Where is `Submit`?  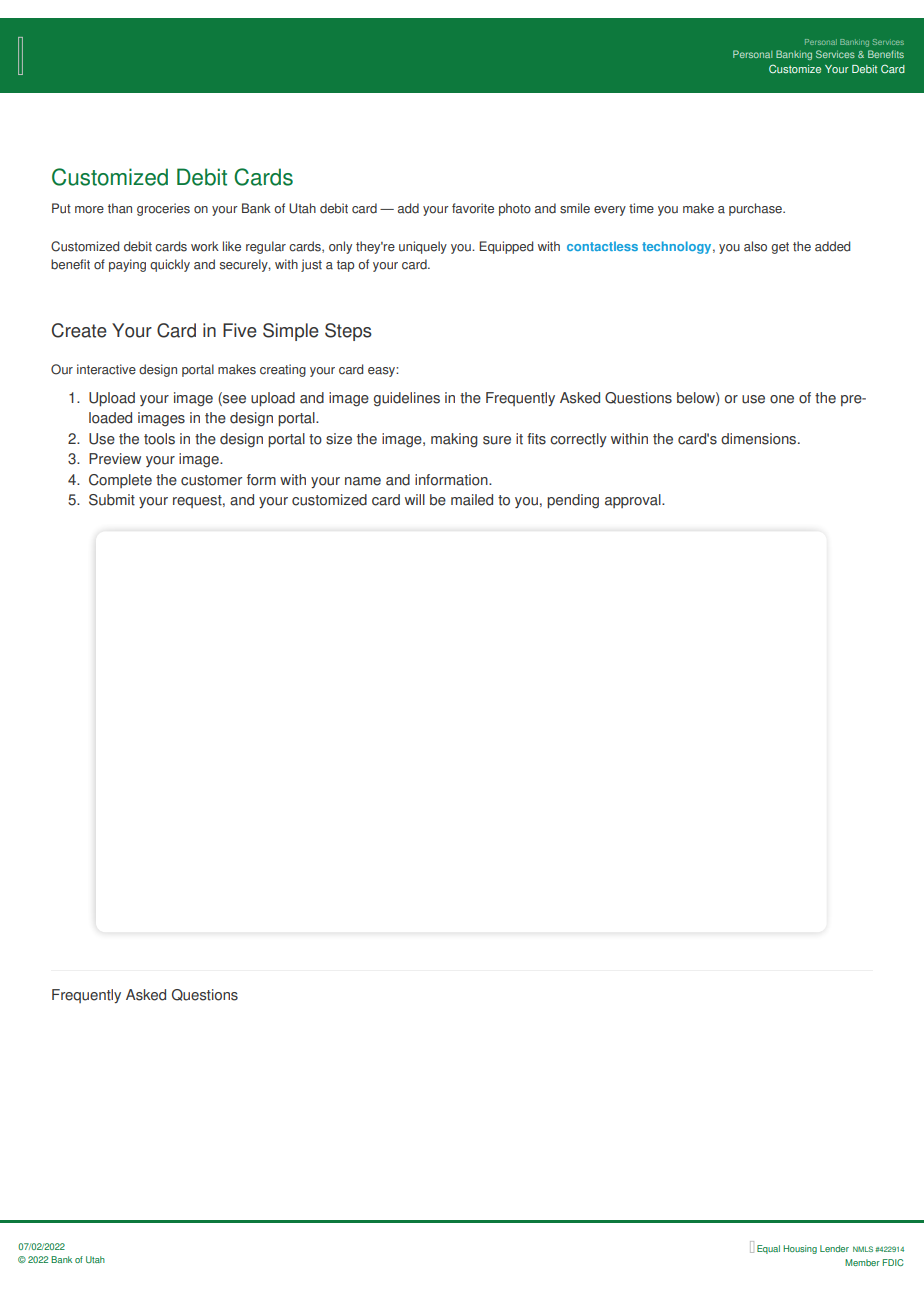
Submit is located at coordinates (112, 500).
